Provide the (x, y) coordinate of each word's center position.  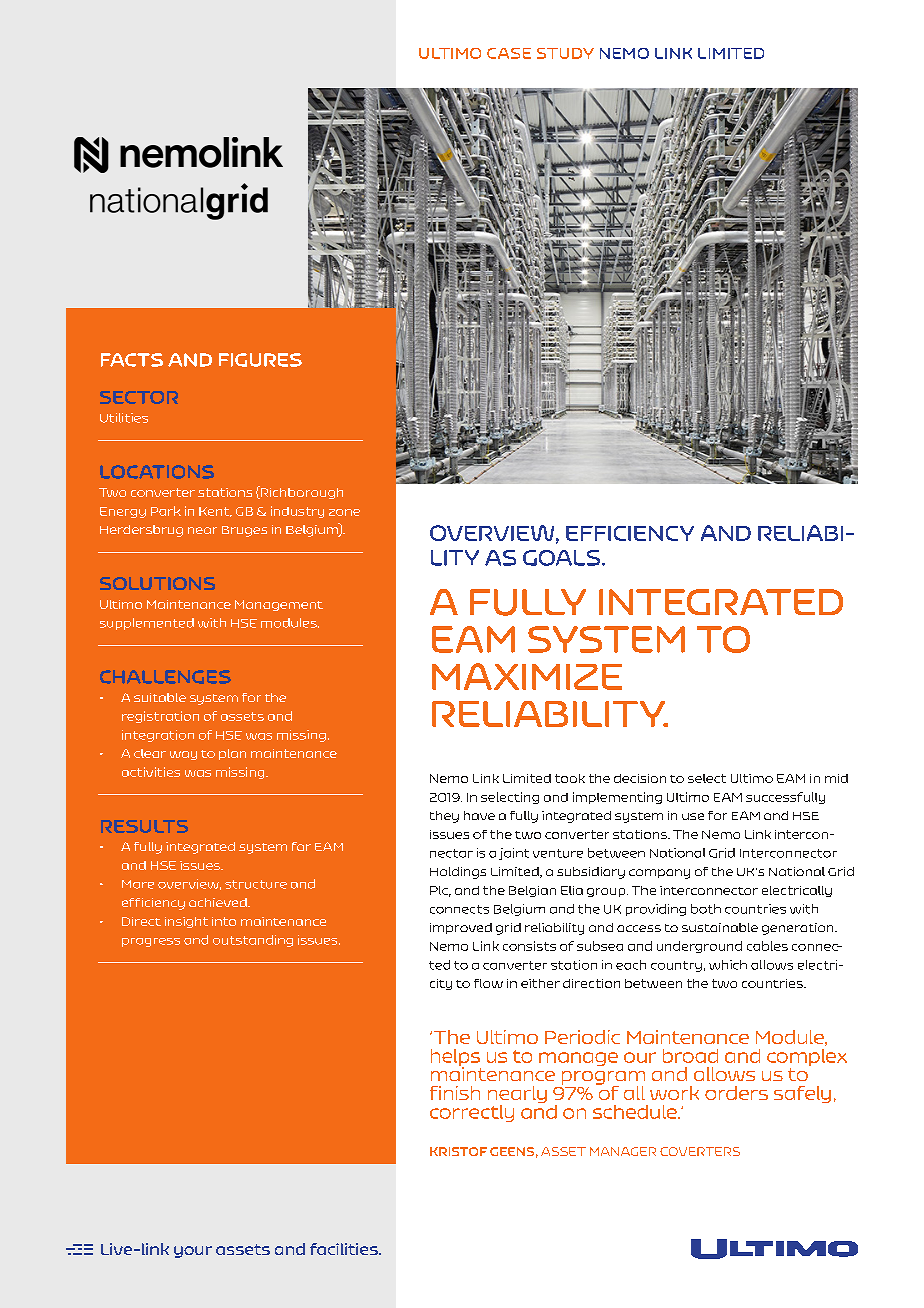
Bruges (244, 531)
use (693, 816)
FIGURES (260, 360)
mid (836, 778)
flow (488, 983)
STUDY (565, 53)
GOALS (563, 558)
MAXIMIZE (527, 676)
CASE (509, 53)
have (479, 815)
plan (232, 754)
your (193, 1252)
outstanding (253, 941)
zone (344, 512)
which (728, 965)
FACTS (132, 360)
